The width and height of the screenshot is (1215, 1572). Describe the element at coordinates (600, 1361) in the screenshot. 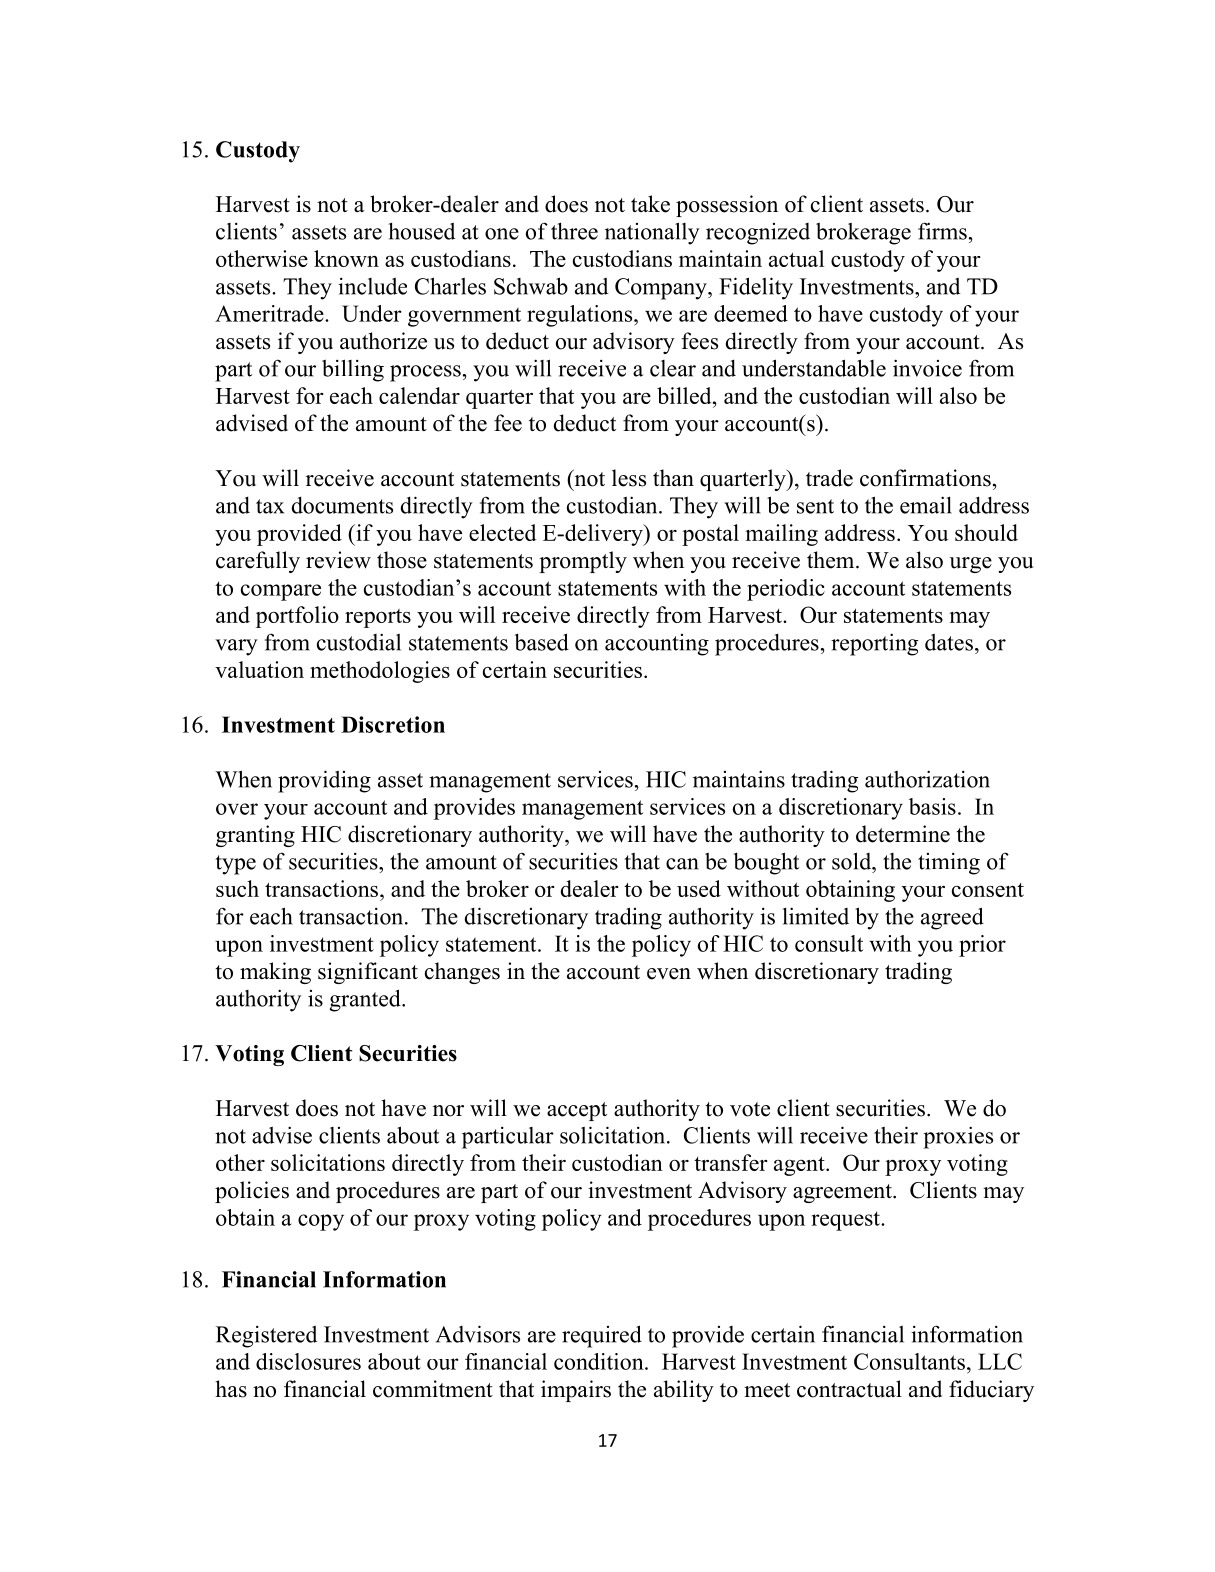

I see `condition` at that location.
